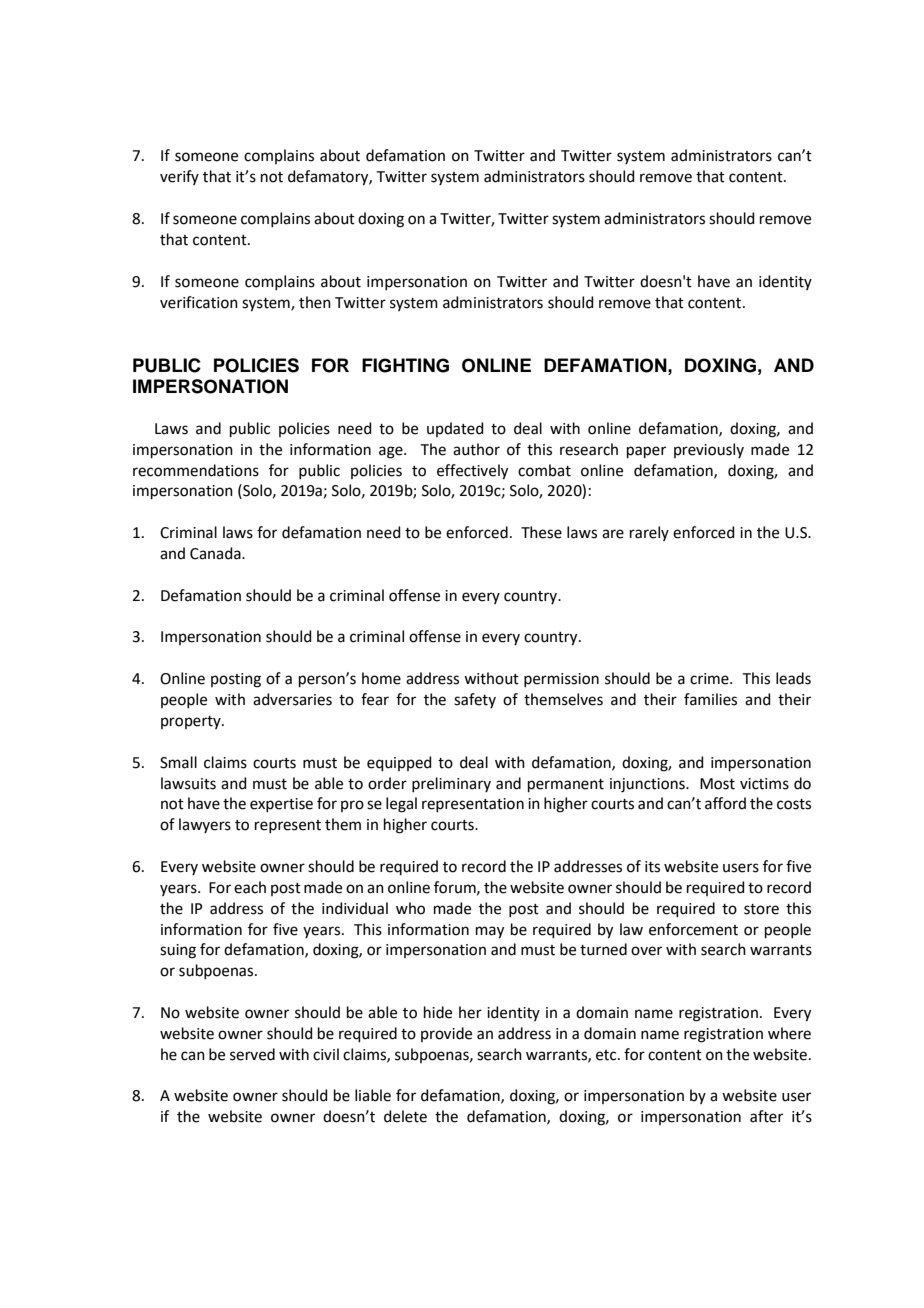  Describe the element at coordinates (446, 1034) in the document. I see `provide` at that location.
